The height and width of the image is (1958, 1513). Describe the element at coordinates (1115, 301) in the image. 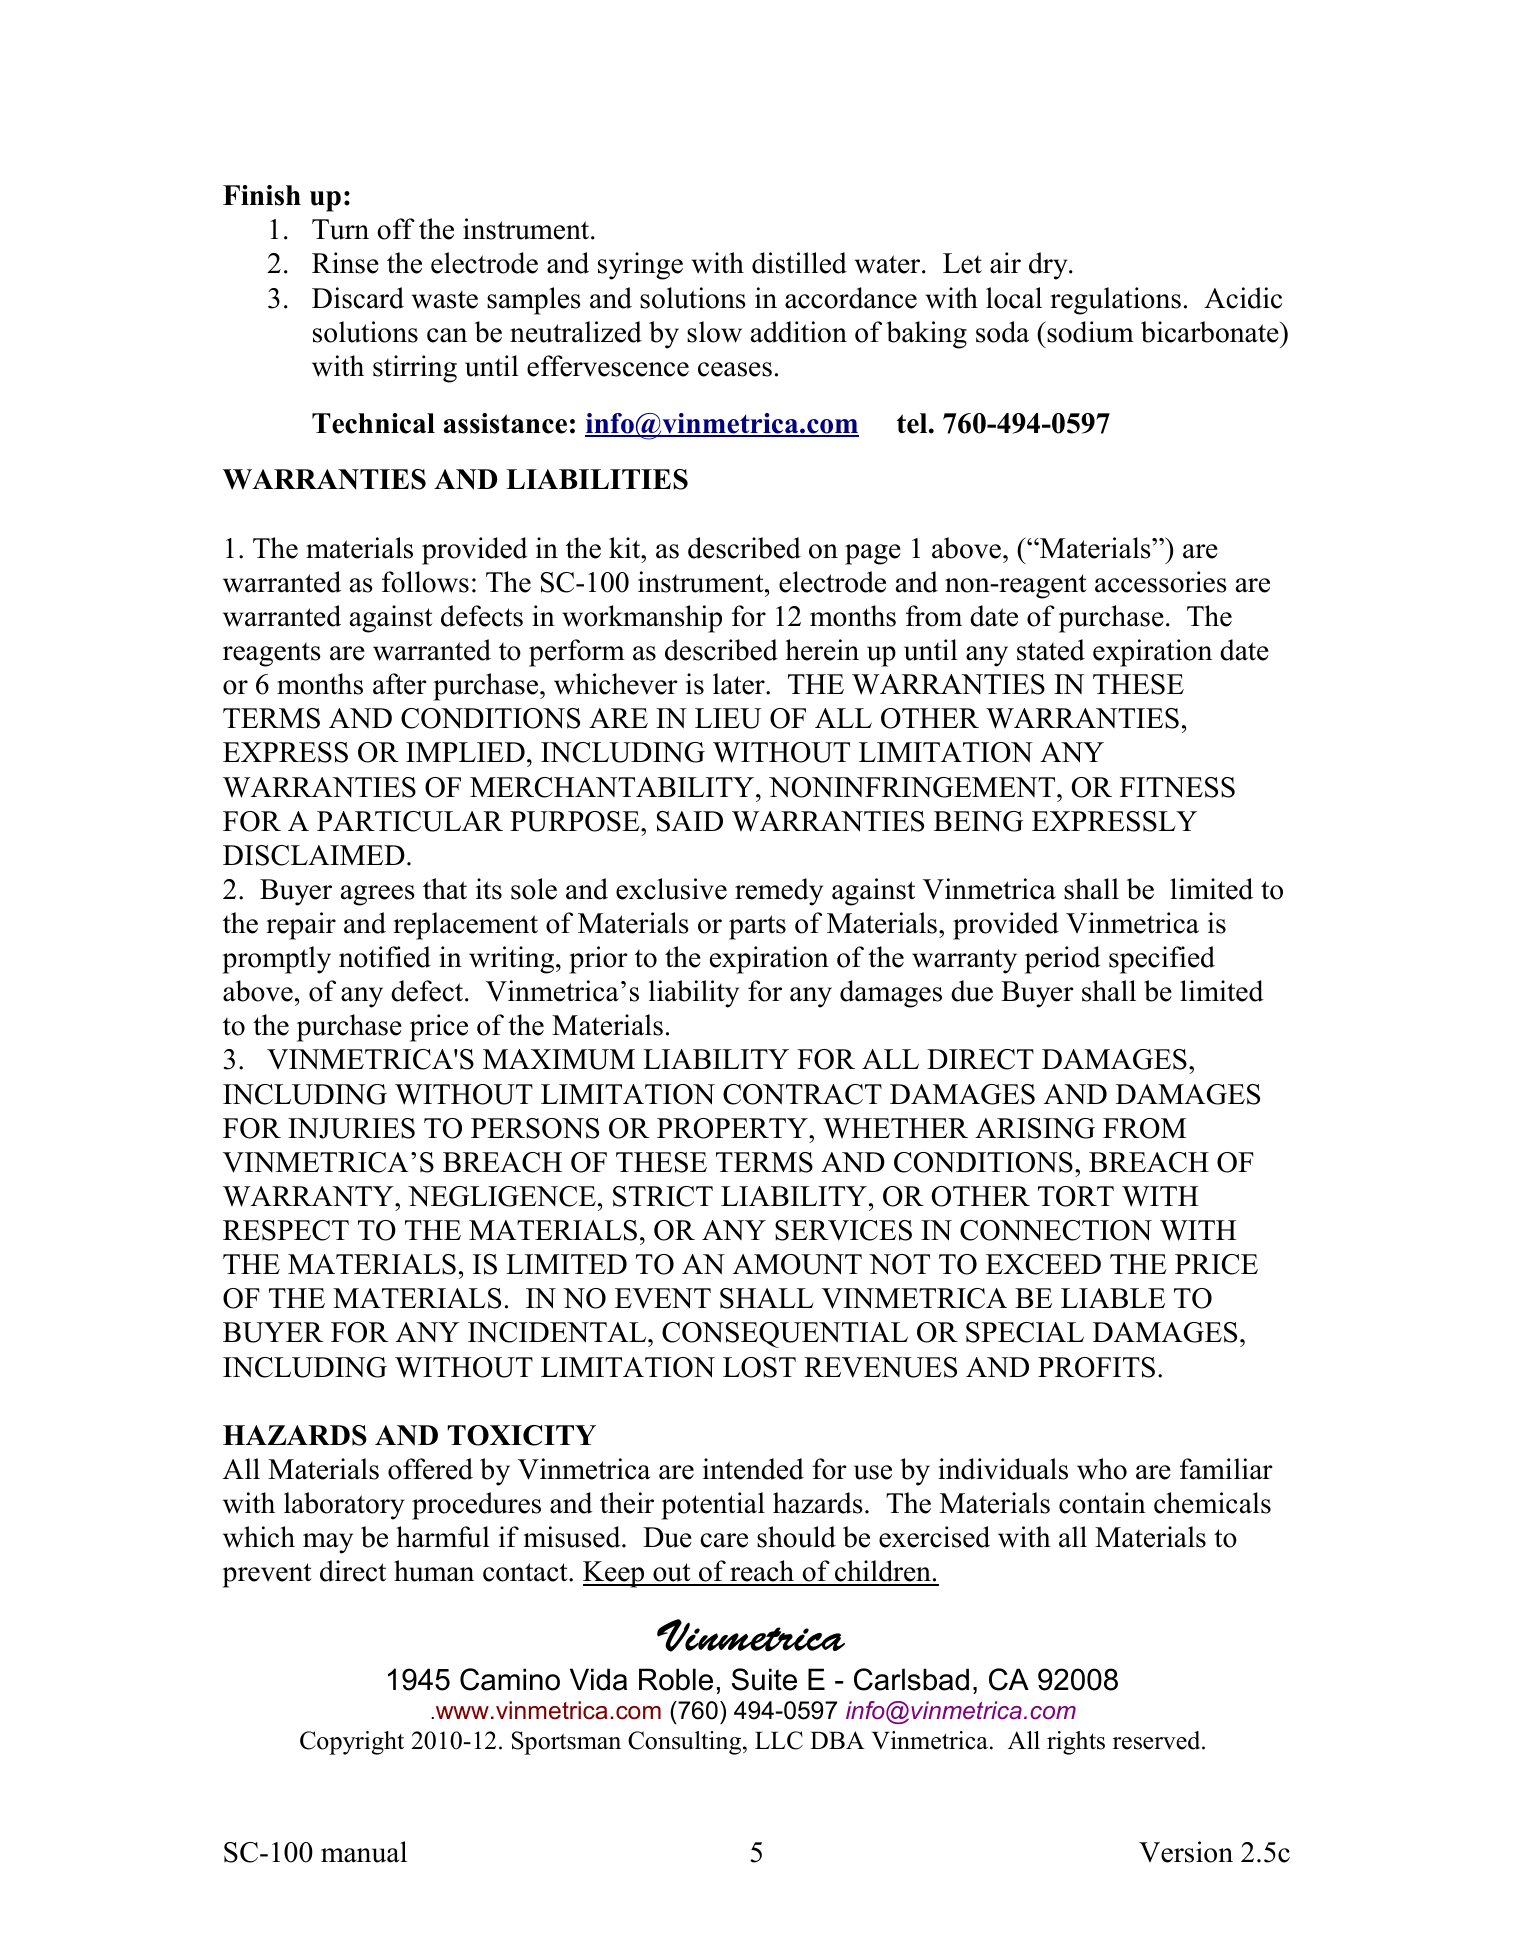

I see `regulations` at that location.
